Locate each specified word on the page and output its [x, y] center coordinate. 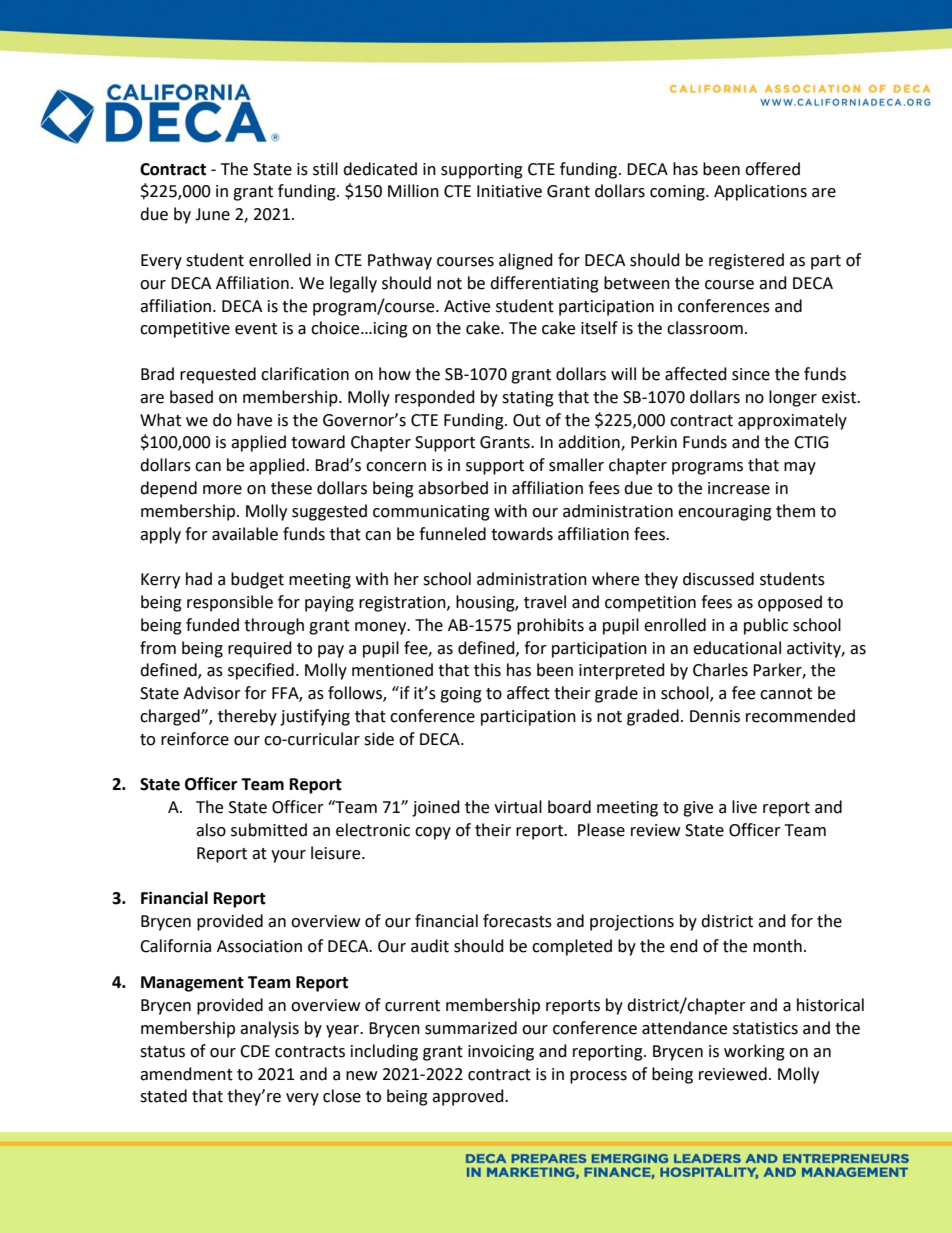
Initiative [509, 191]
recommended [800, 716]
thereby [247, 717]
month [777, 946]
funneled [452, 534]
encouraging [725, 513]
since [751, 374]
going [461, 695]
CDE [255, 1051]
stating [528, 399]
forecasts [517, 921]
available [245, 534]
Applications [760, 192]
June [212, 214]
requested [218, 375]
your [288, 856]
